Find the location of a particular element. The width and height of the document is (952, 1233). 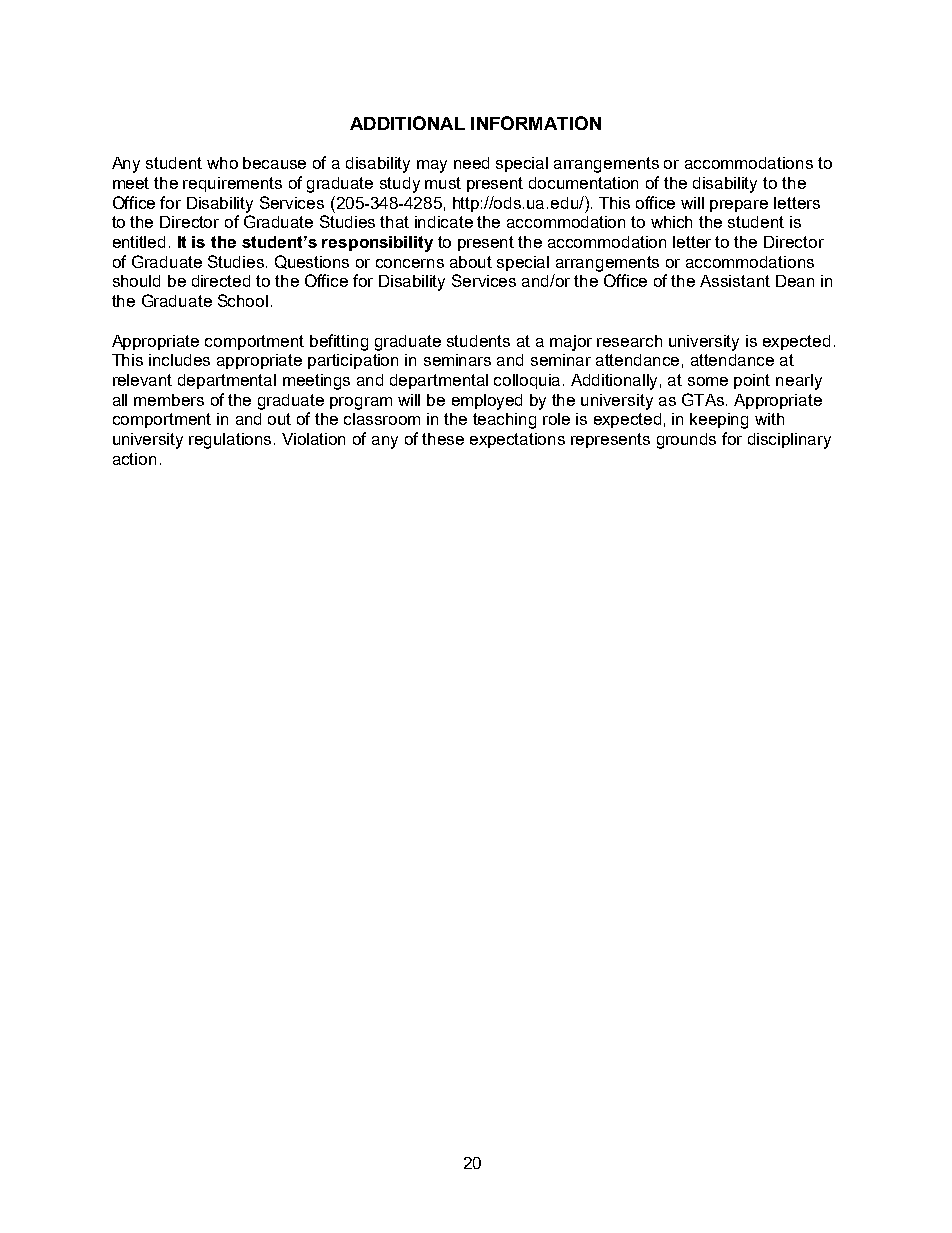

regulations is located at coordinates (232, 441).
